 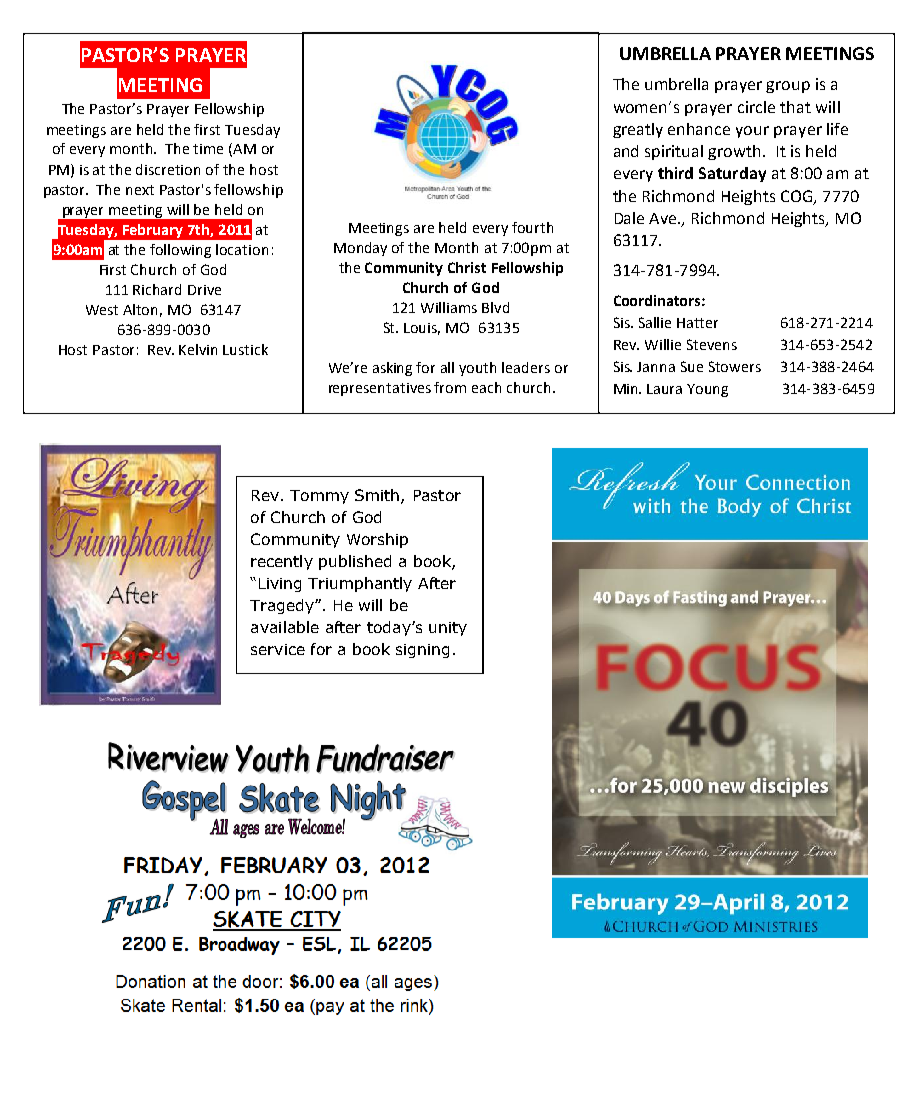 What do you see at coordinates (638, 130) in the page?
I see `greatly` at bounding box center [638, 130].
